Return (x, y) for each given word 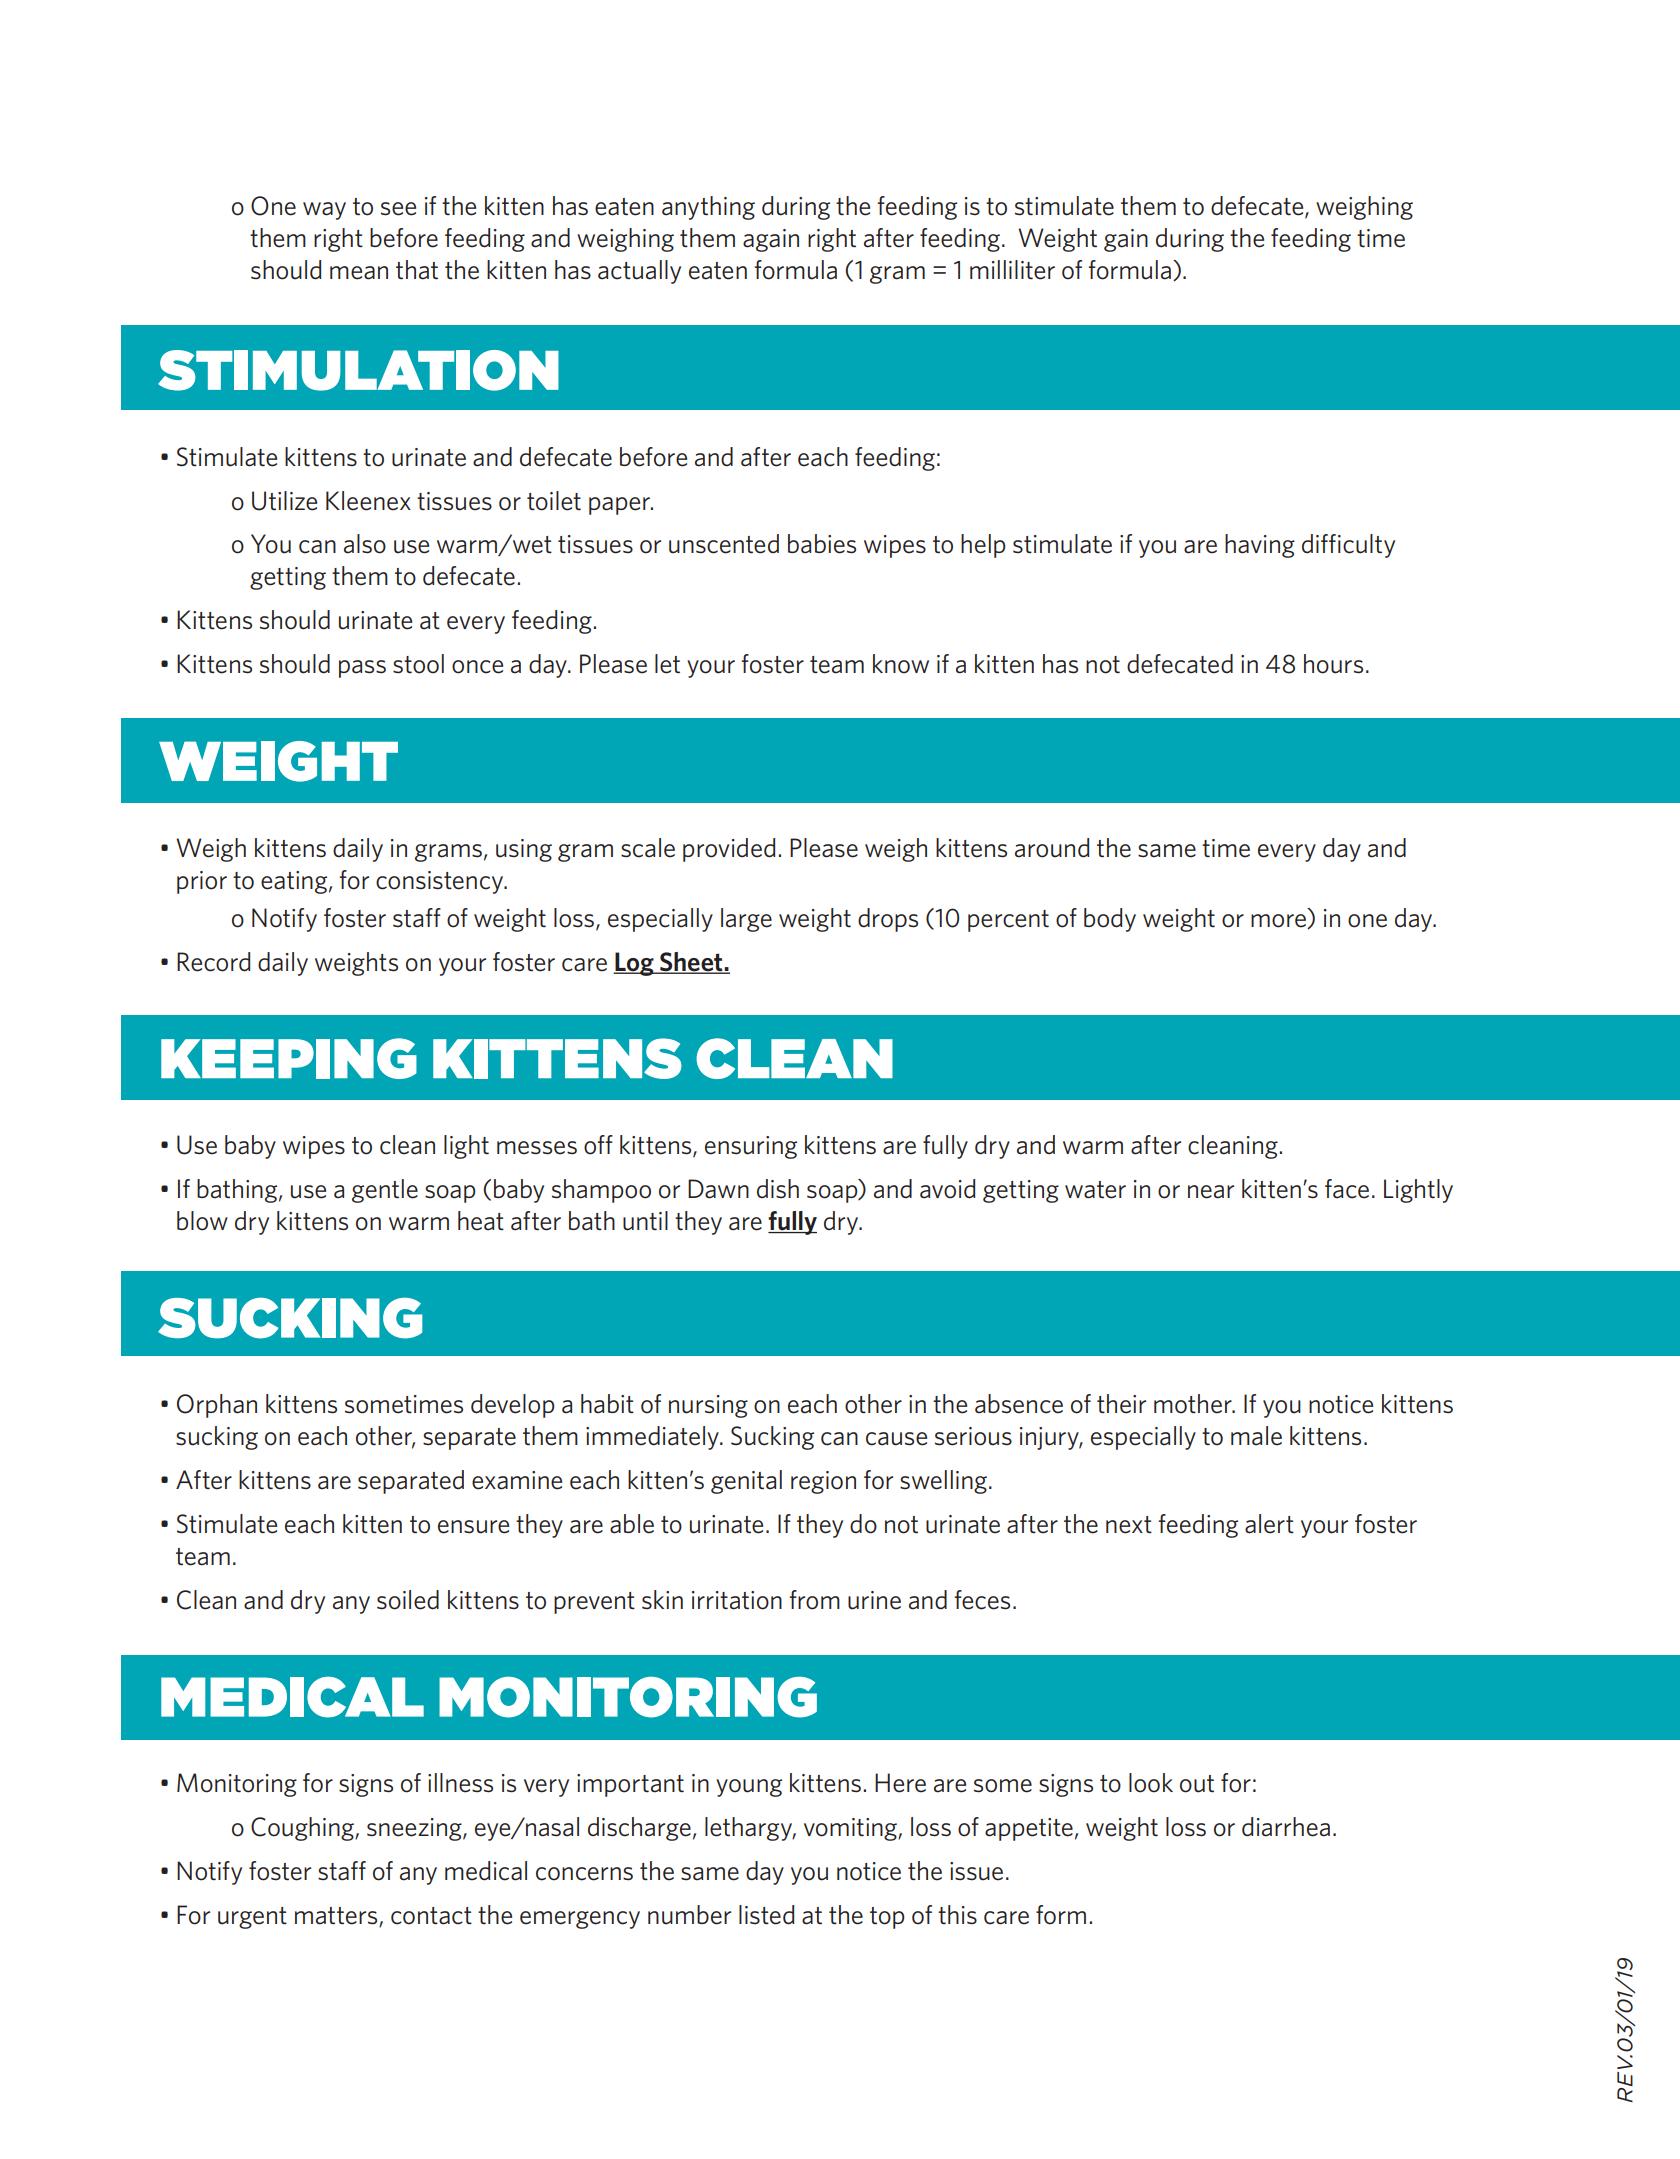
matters (337, 1917)
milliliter (1012, 270)
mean (359, 273)
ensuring (751, 1147)
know (901, 664)
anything (708, 208)
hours (1333, 664)
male (1256, 1436)
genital (746, 1482)
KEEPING (289, 1058)
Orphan (217, 1406)
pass (362, 669)
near (1211, 1192)
